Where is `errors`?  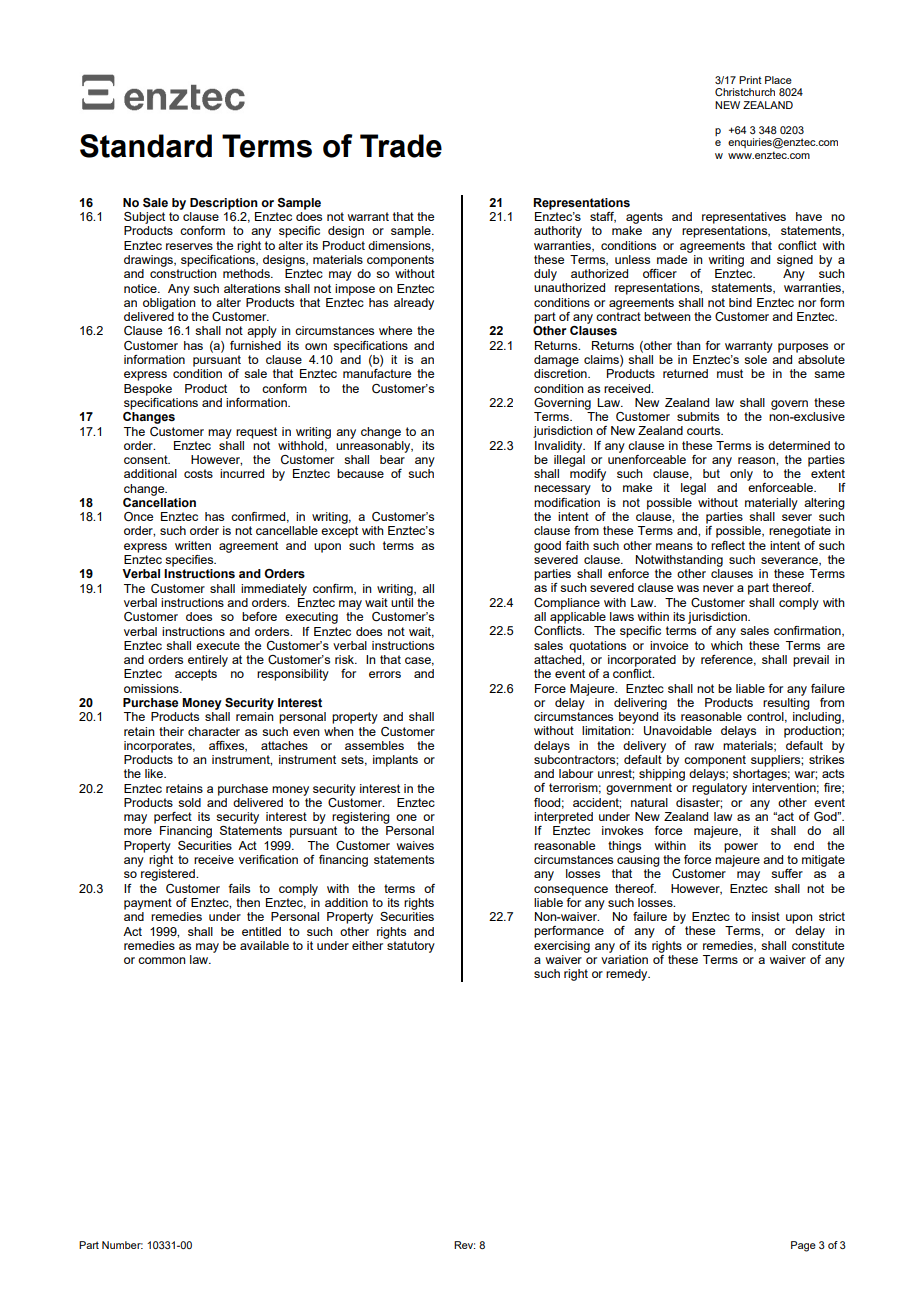 errors is located at coordinates (385, 674).
